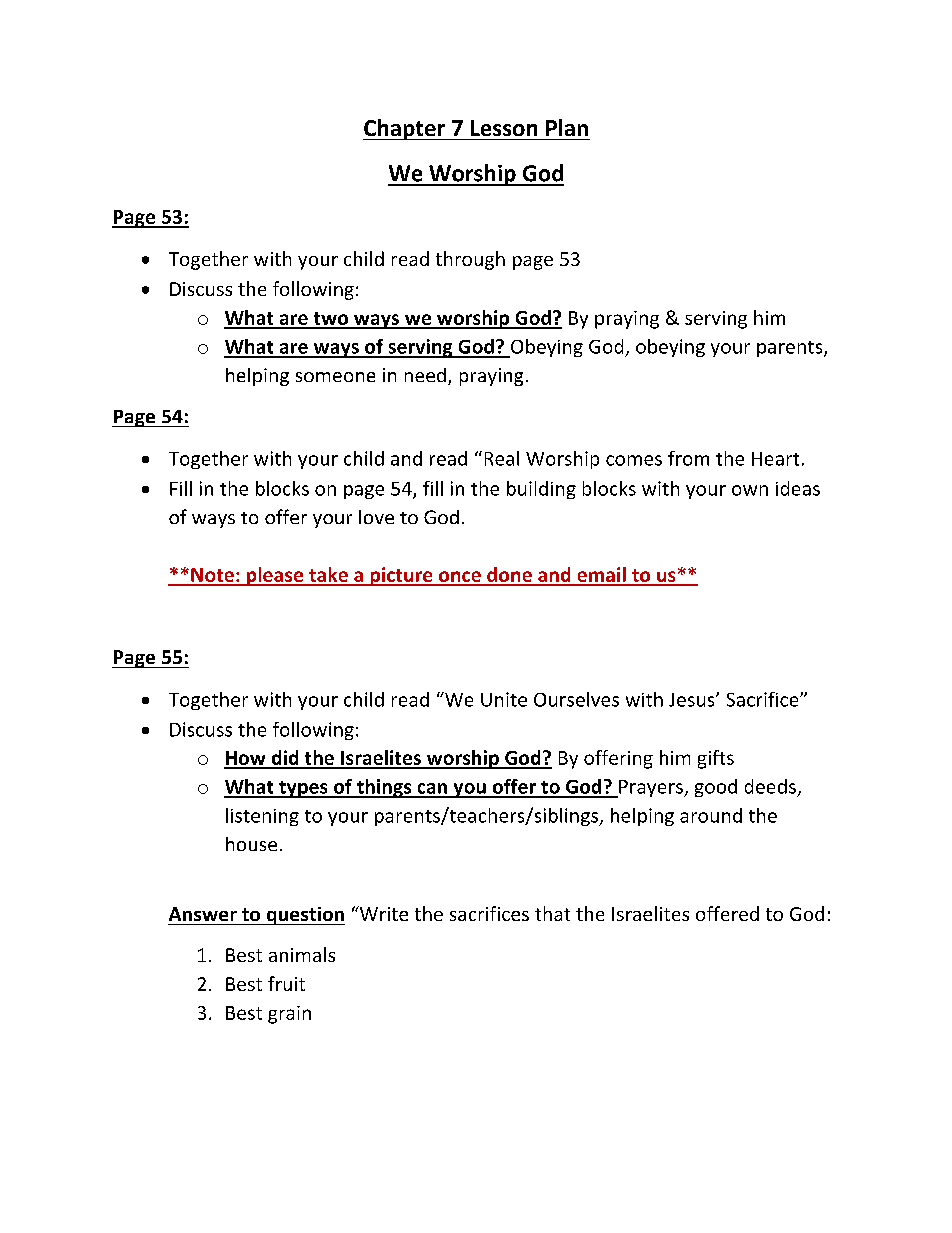 The image size is (952, 1233). Describe the element at coordinates (688, 458) in the screenshot. I see `from` at that location.
